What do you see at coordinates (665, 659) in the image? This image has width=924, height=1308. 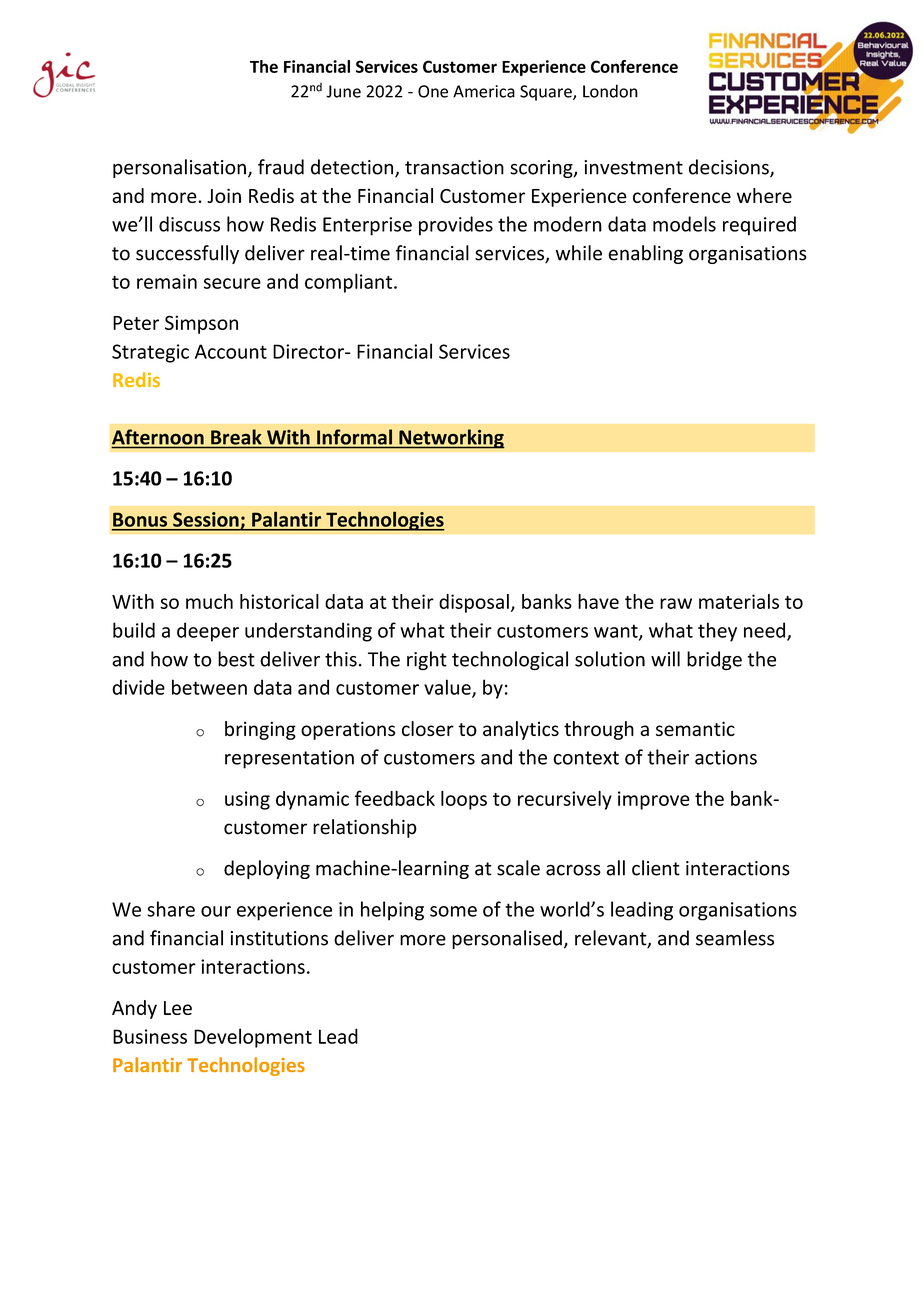 I see `will` at bounding box center [665, 659].
